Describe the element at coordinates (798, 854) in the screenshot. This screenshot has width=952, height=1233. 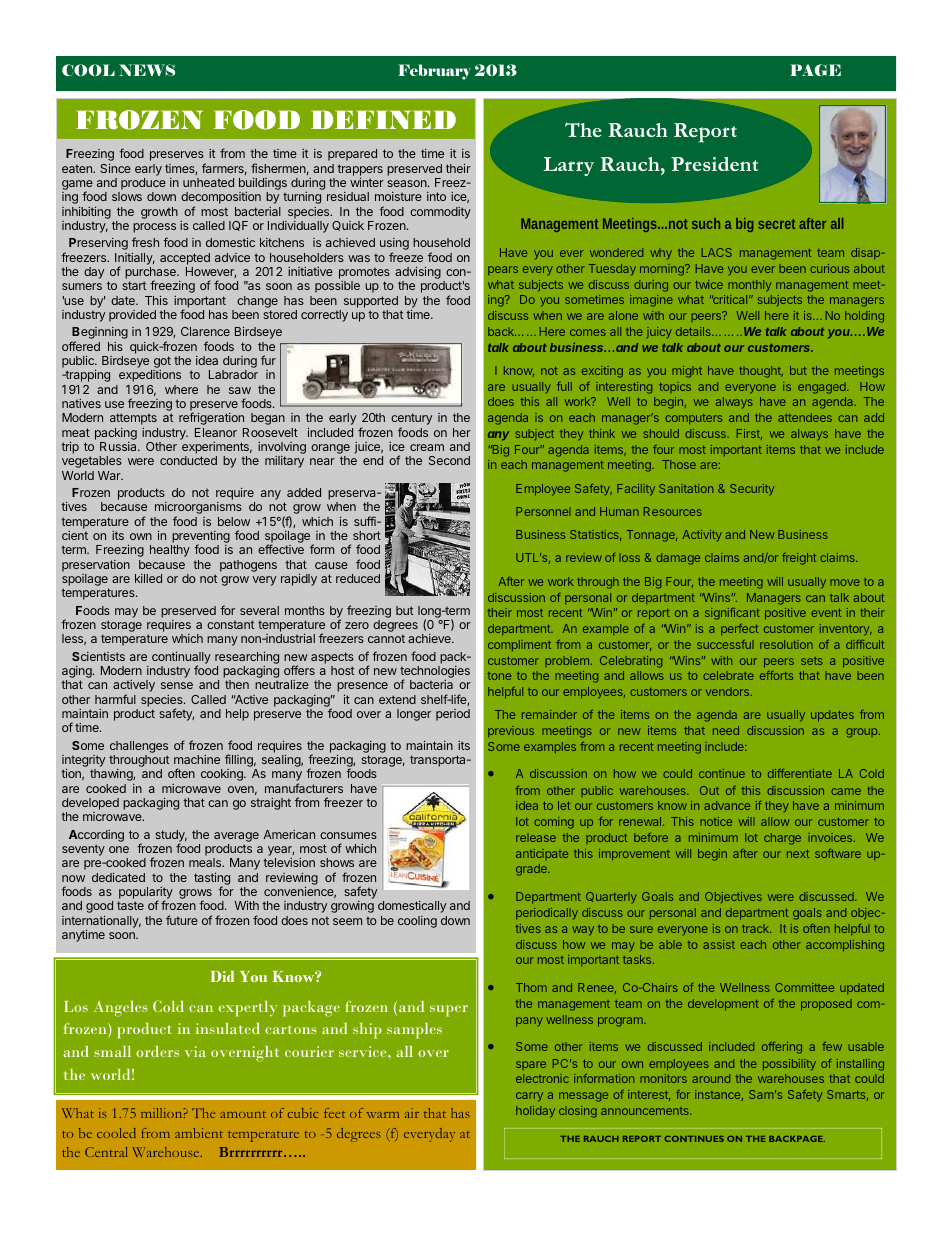
I see `next` at that location.
